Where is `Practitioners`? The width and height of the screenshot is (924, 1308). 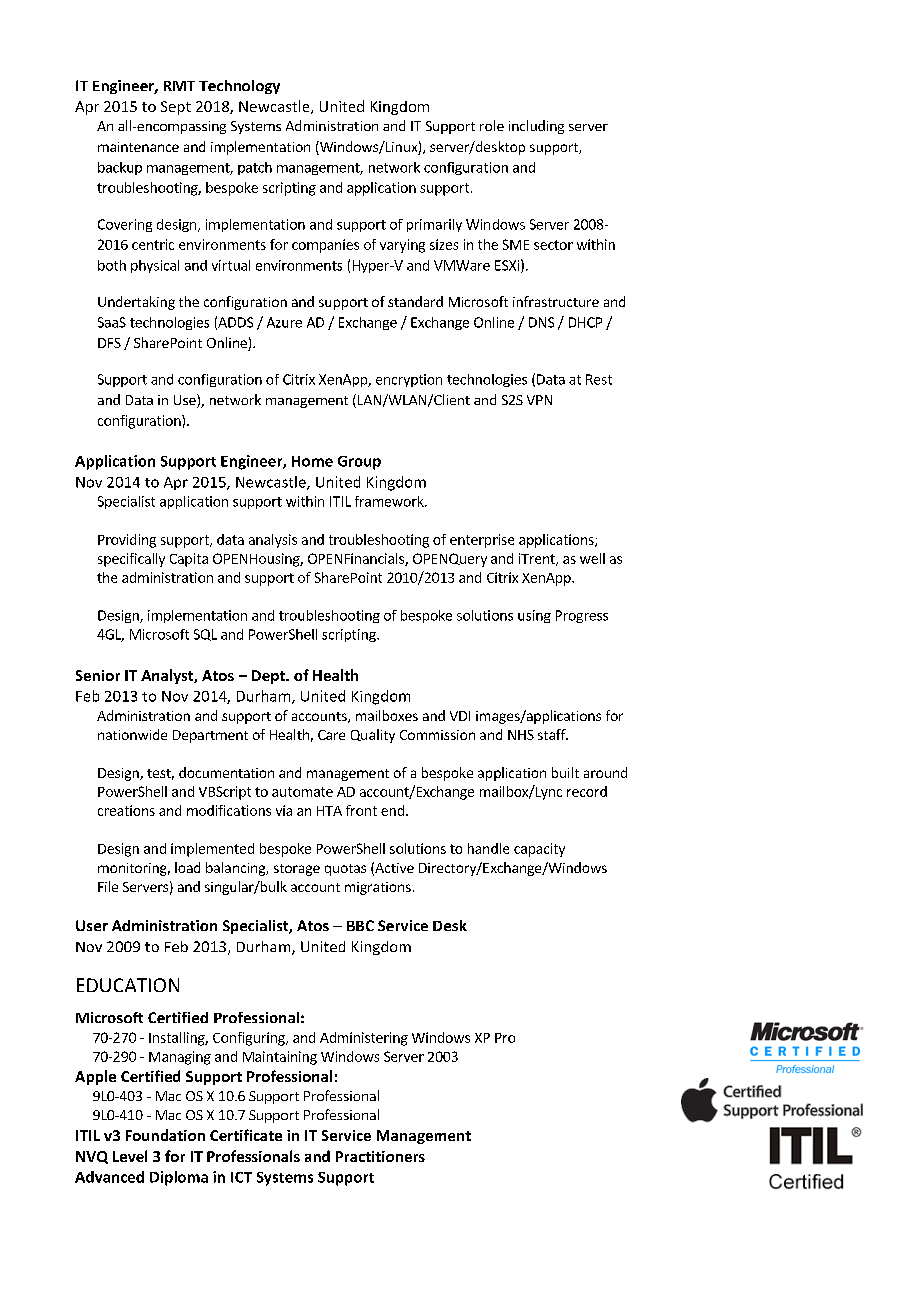
Practitioners is located at coordinates (380, 1156).
